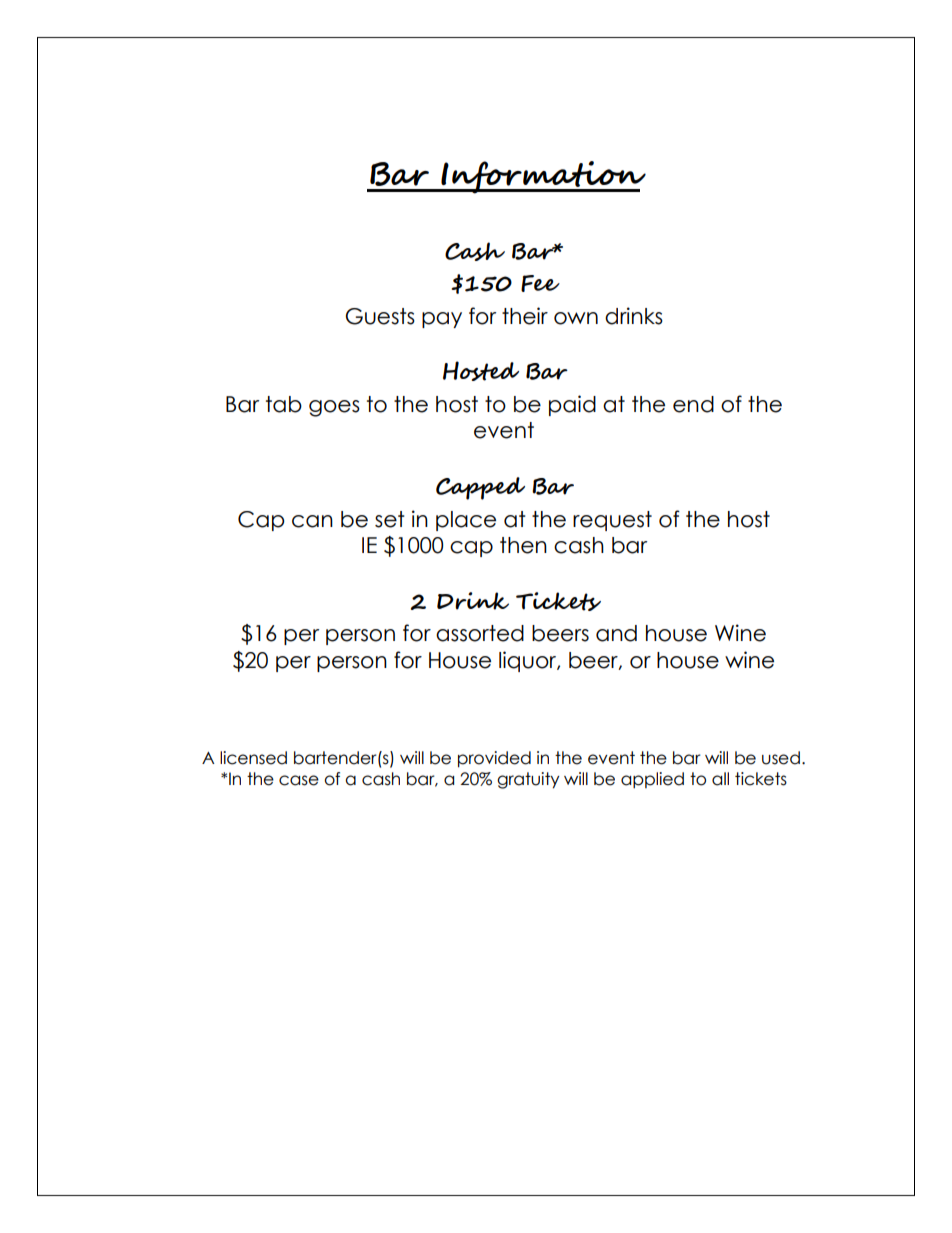  What do you see at coordinates (542, 177) in the screenshot?
I see `Information` at bounding box center [542, 177].
